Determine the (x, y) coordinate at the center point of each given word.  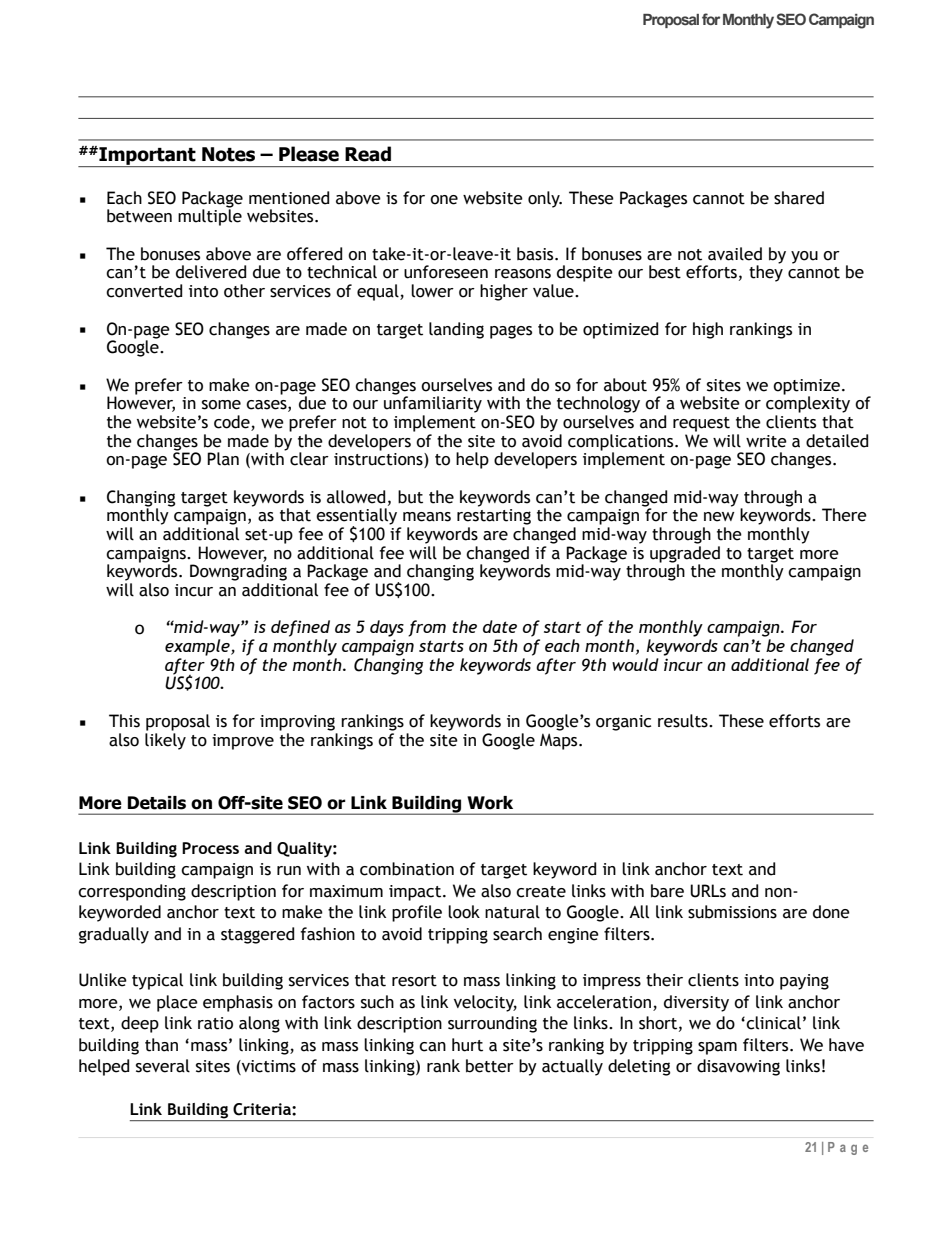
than (161, 1045)
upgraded (685, 555)
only (545, 199)
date (500, 626)
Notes (228, 154)
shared (799, 198)
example (198, 647)
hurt (467, 1045)
